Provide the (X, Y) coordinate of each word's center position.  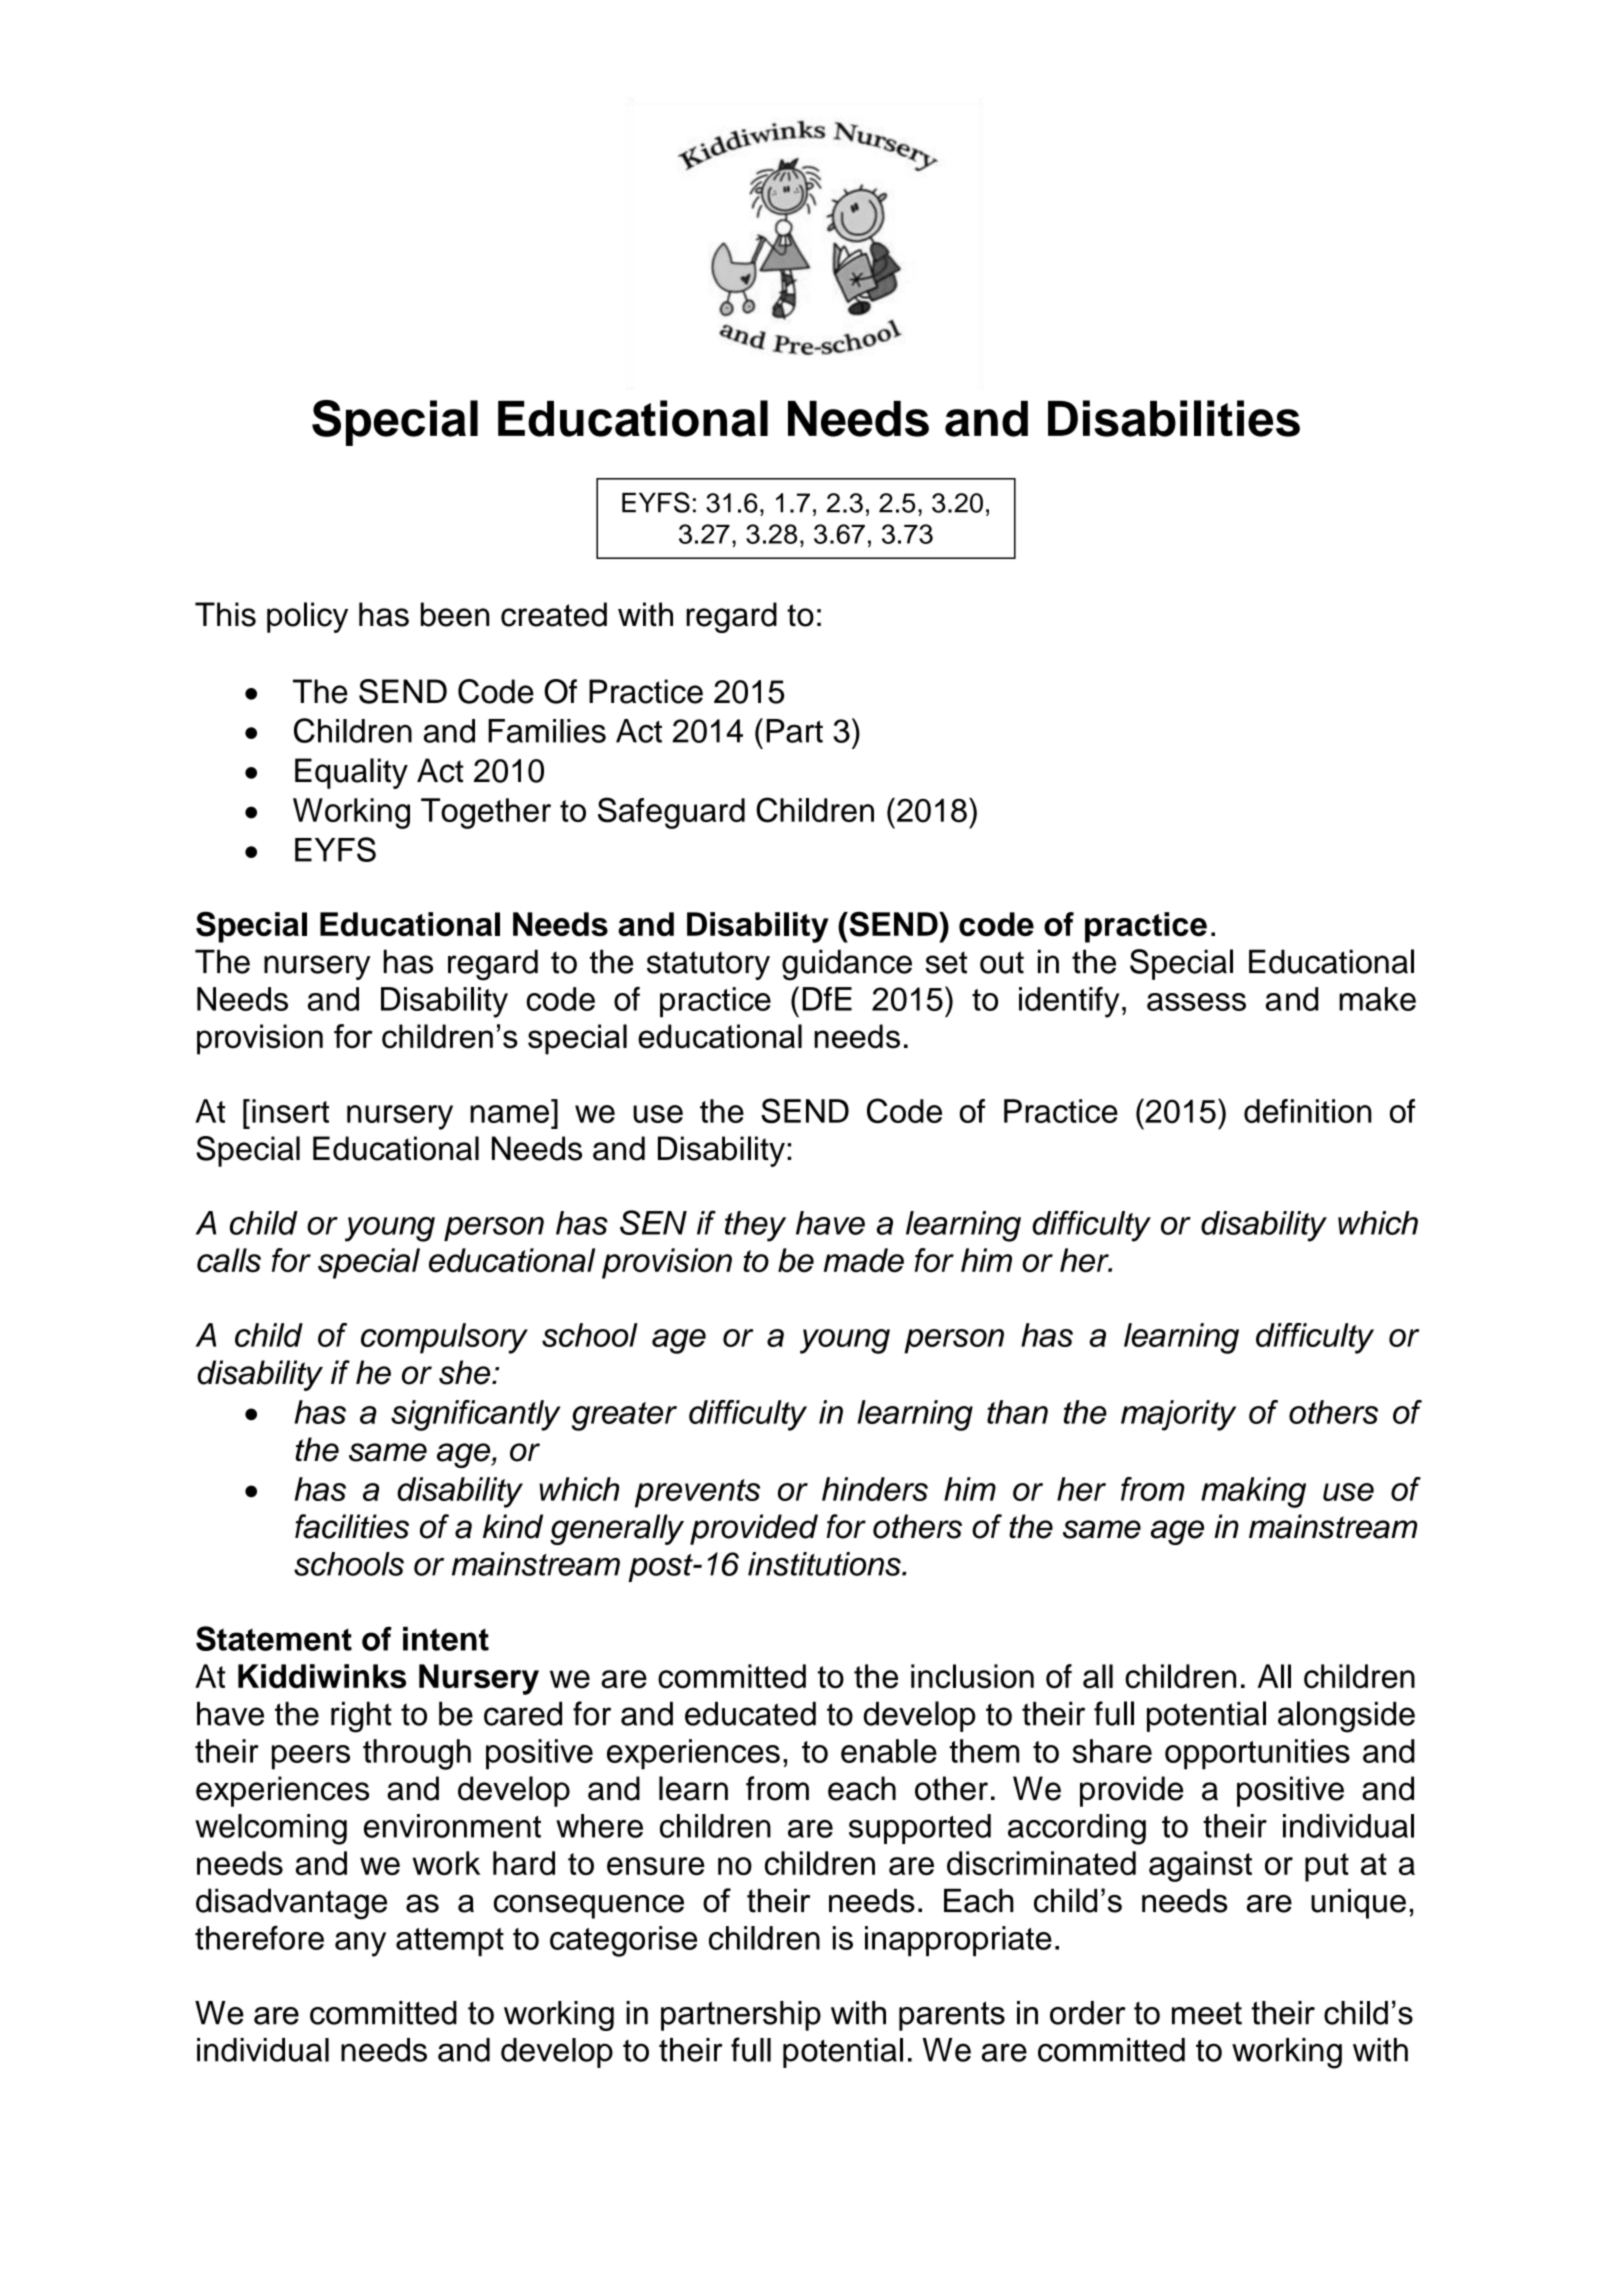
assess (1196, 1002)
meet (1207, 2013)
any (360, 1944)
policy (307, 617)
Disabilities (1174, 418)
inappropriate (958, 1941)
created (554, 614)
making (1253, 1492)
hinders (875, 1489)
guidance (847, 965)
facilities (352, 1526)
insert (290, 1111)
